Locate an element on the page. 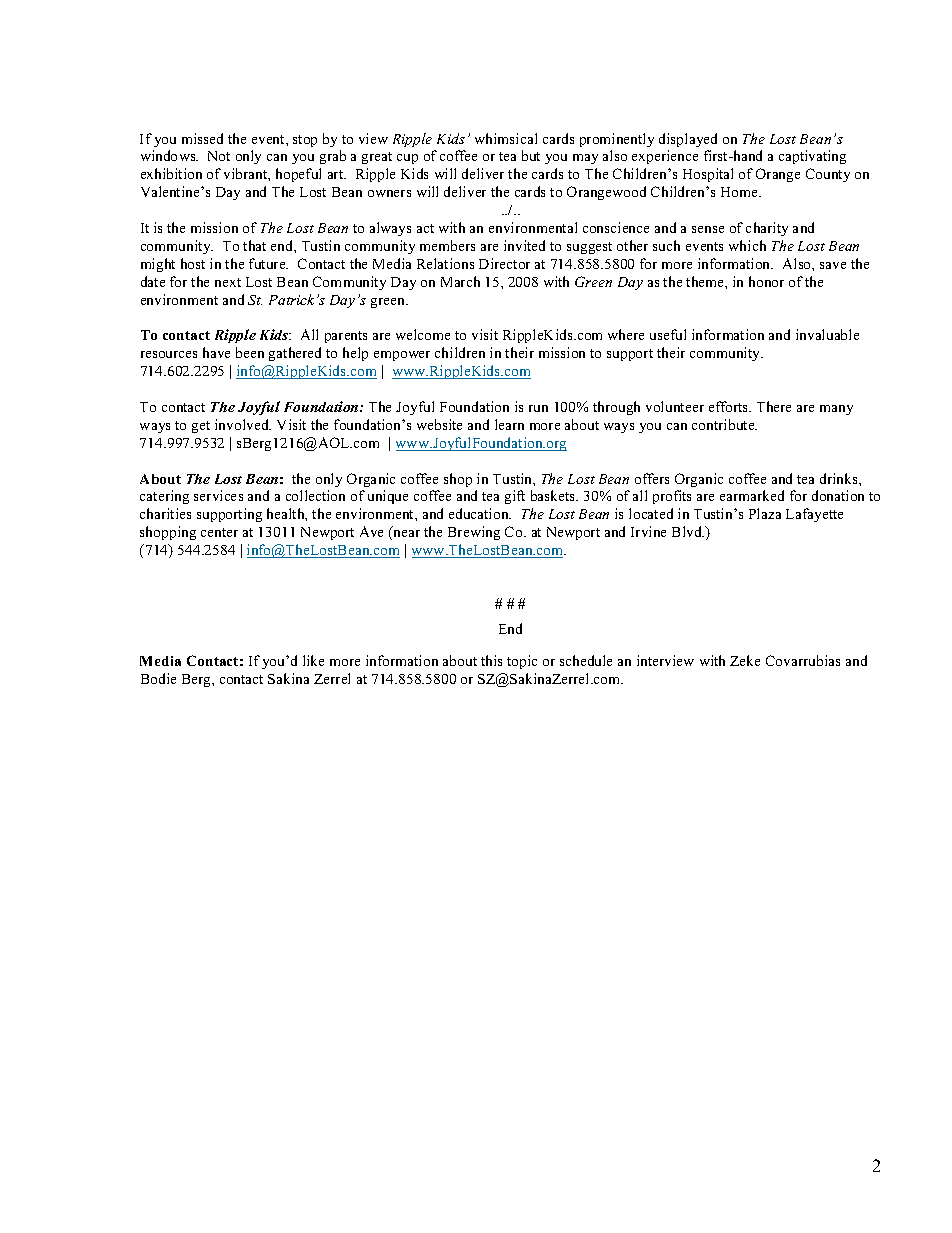 This image has width=952, height=1233. services is located at coordinates (218, 495).
